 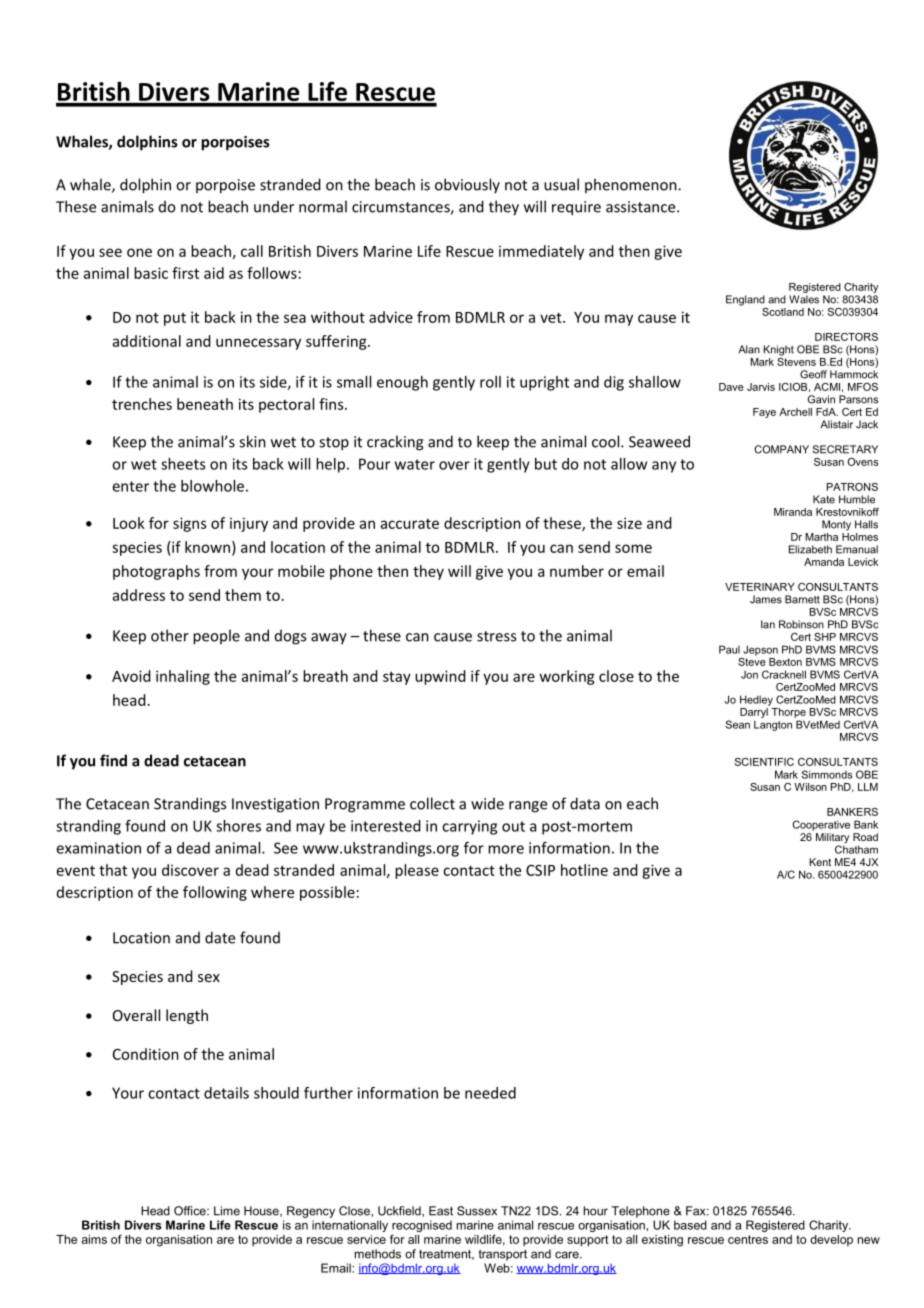 What do you see at coordinates (191, 1211) in the screenshot?
I see `Office` at bounding box center [191, 1211].
